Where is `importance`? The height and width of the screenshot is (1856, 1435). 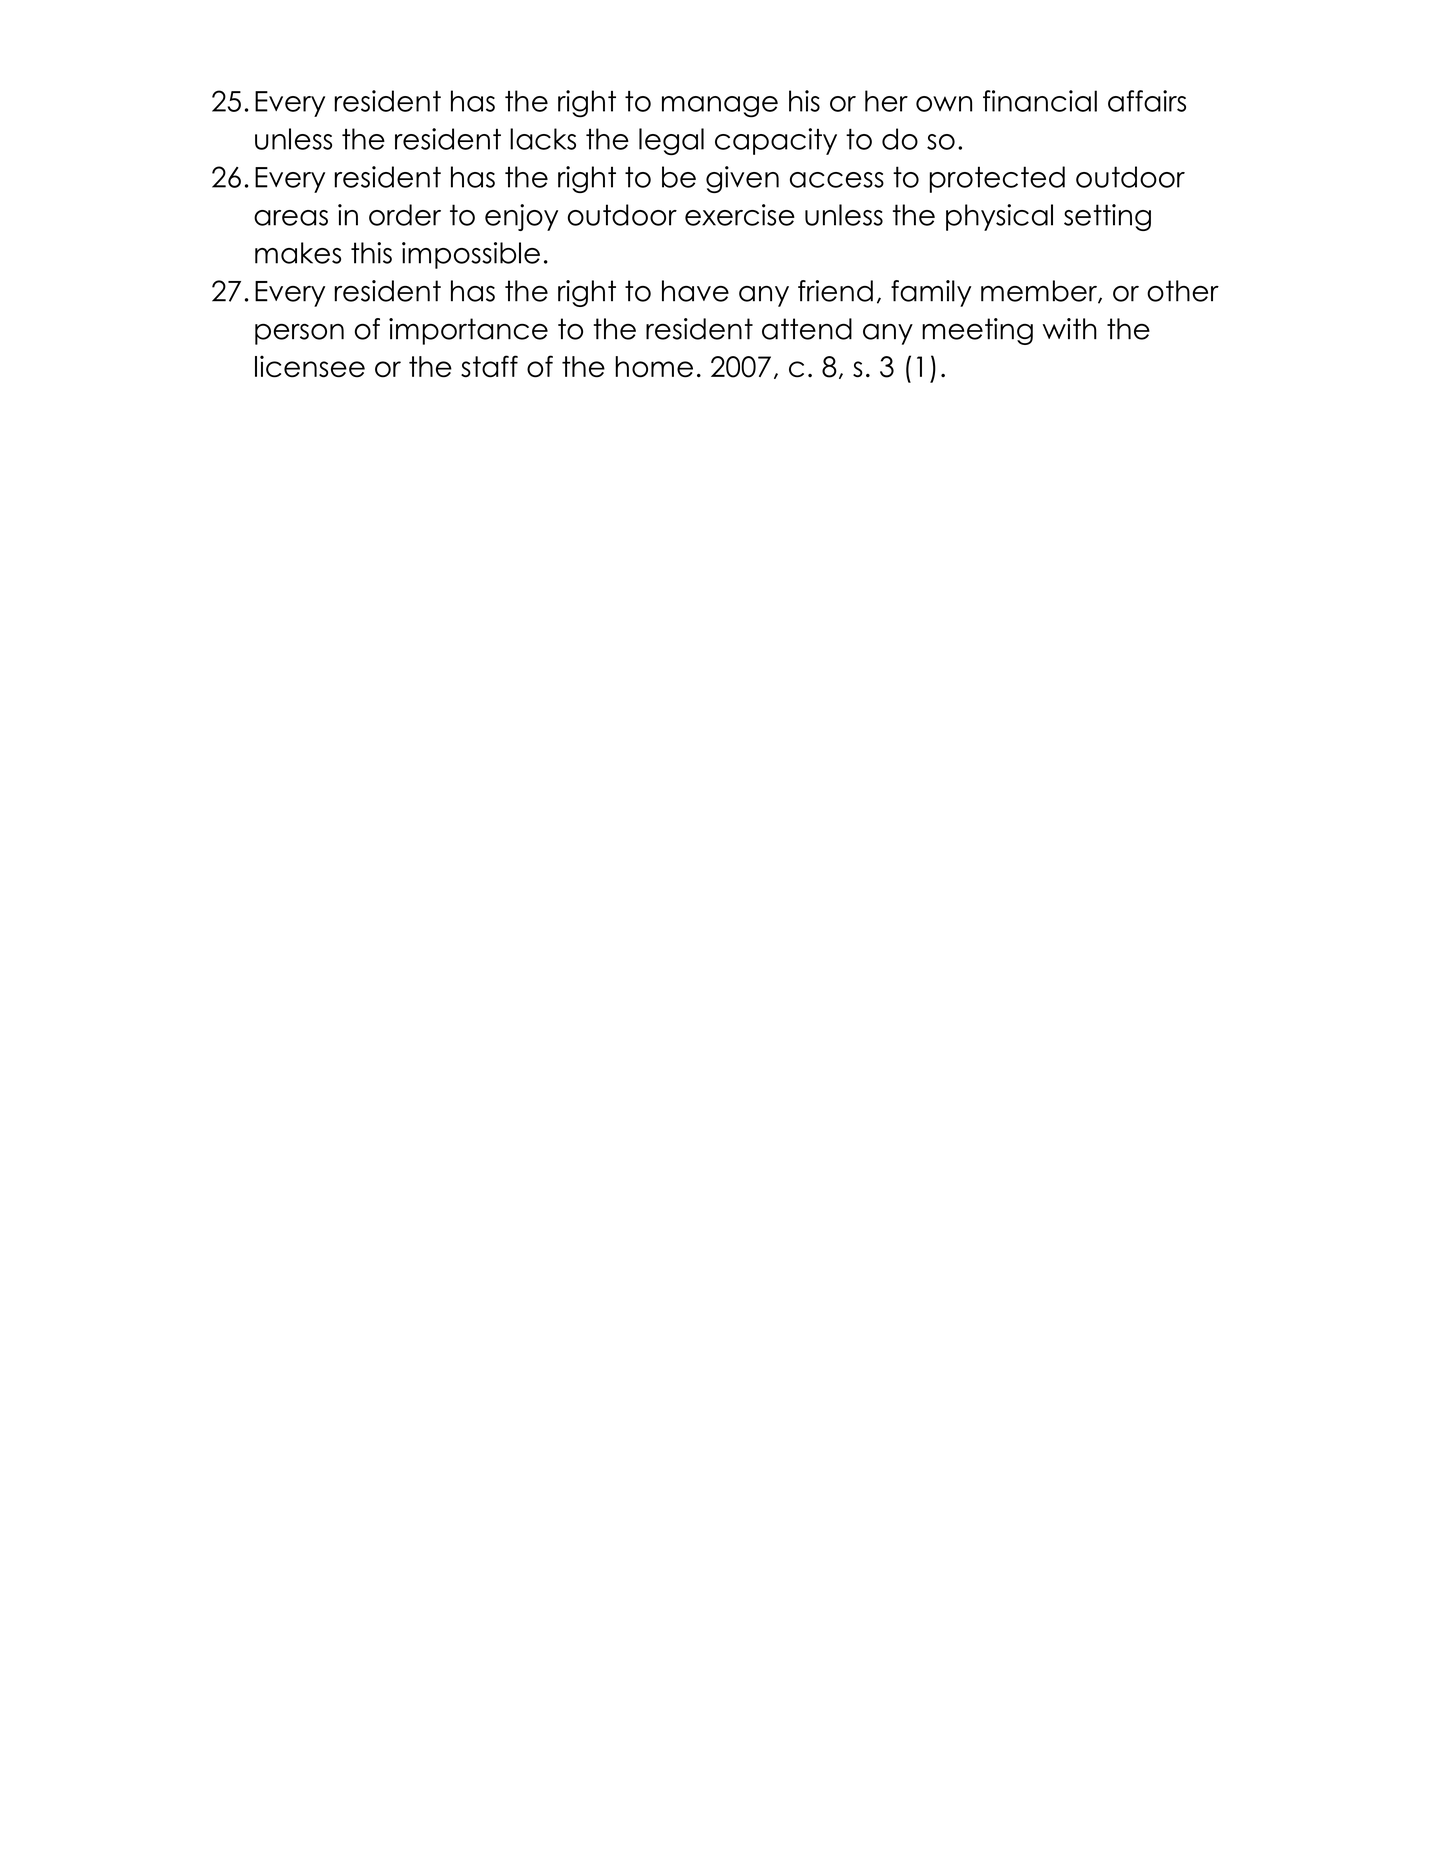
importance is located at coordinates (468, 331).
